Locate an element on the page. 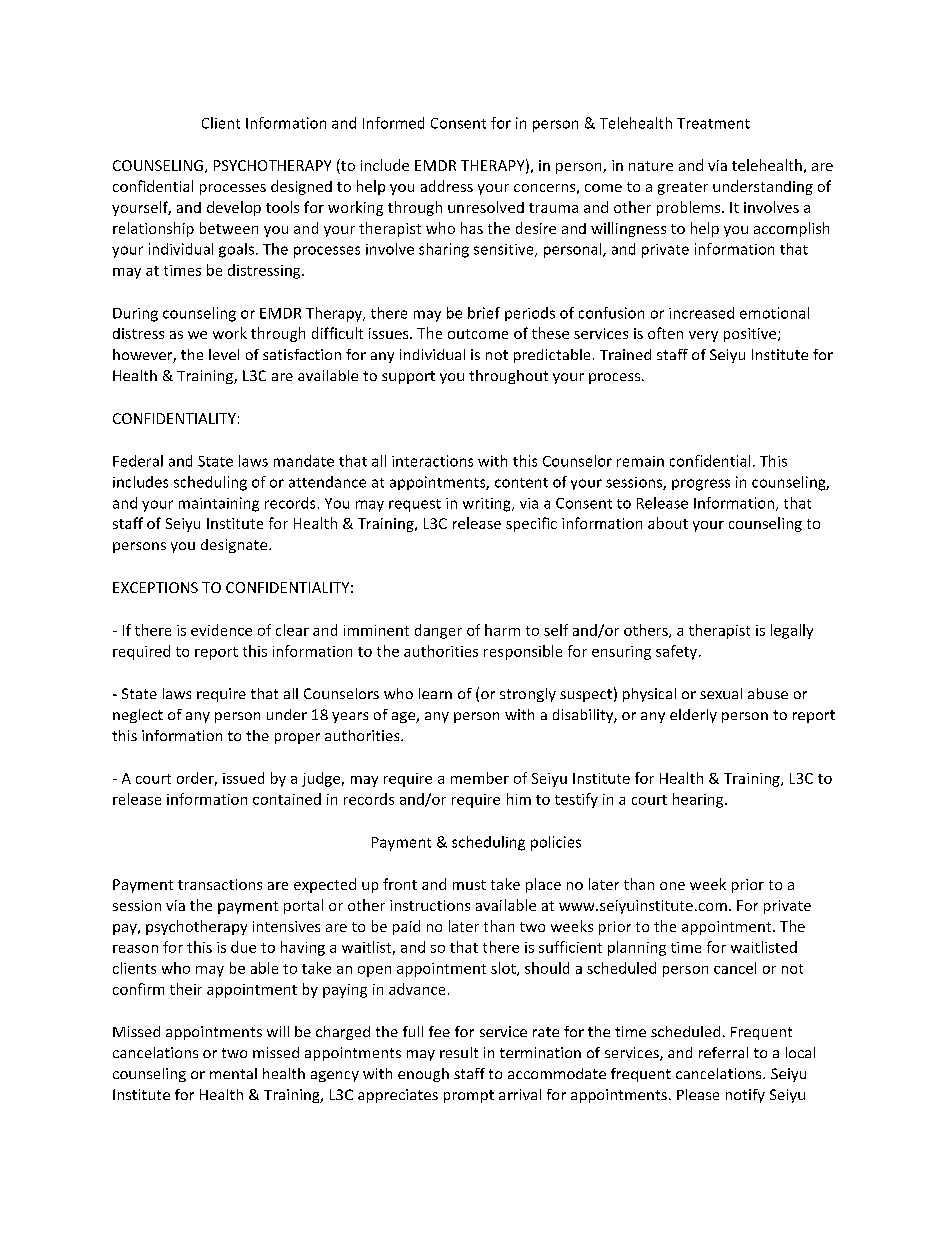  member is located at coordinates (480, 778).
